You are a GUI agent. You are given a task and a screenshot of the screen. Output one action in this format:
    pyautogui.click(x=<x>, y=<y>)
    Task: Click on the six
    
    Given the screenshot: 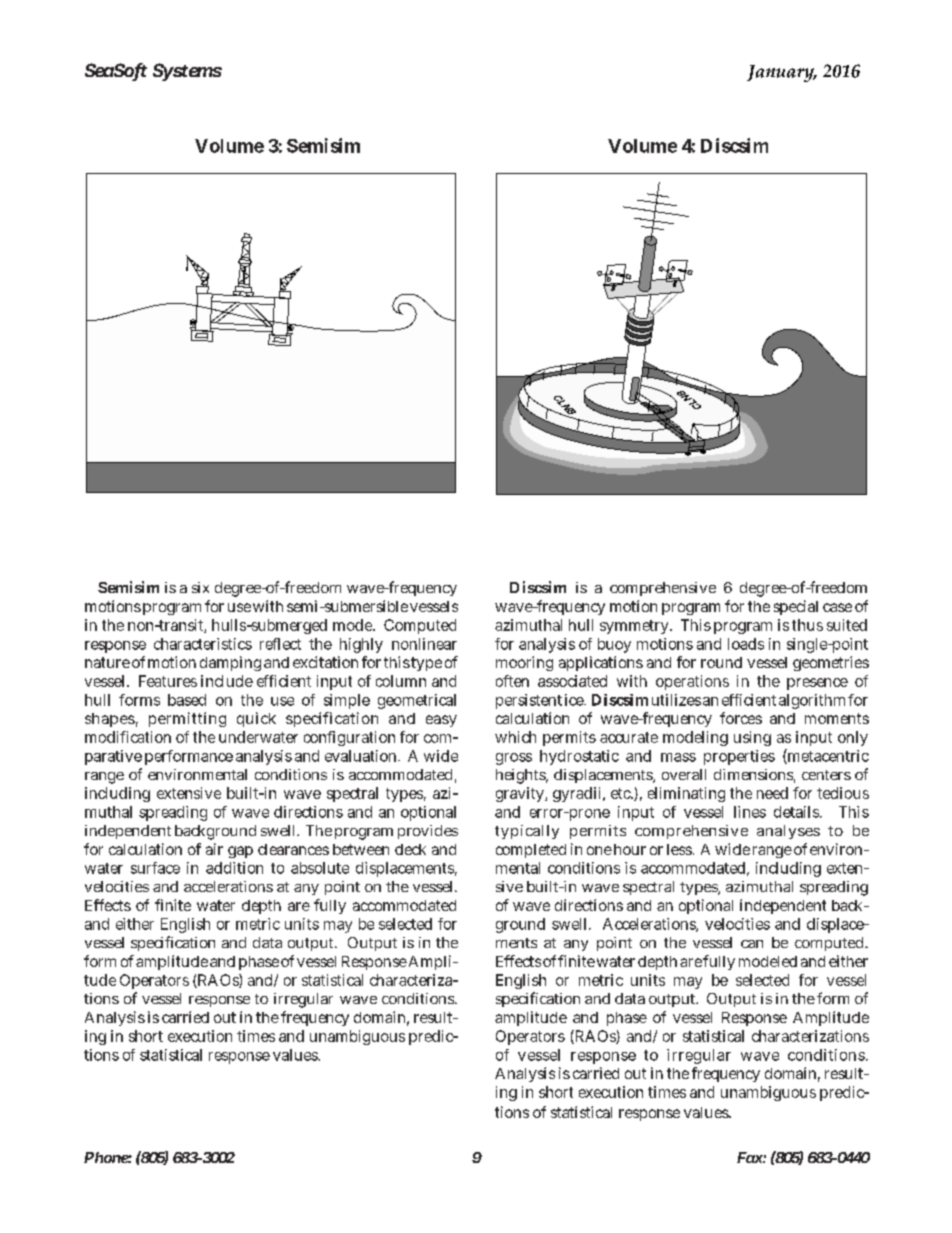 What is the action you would take?
    pyautogui.click(x=200, y=587)
